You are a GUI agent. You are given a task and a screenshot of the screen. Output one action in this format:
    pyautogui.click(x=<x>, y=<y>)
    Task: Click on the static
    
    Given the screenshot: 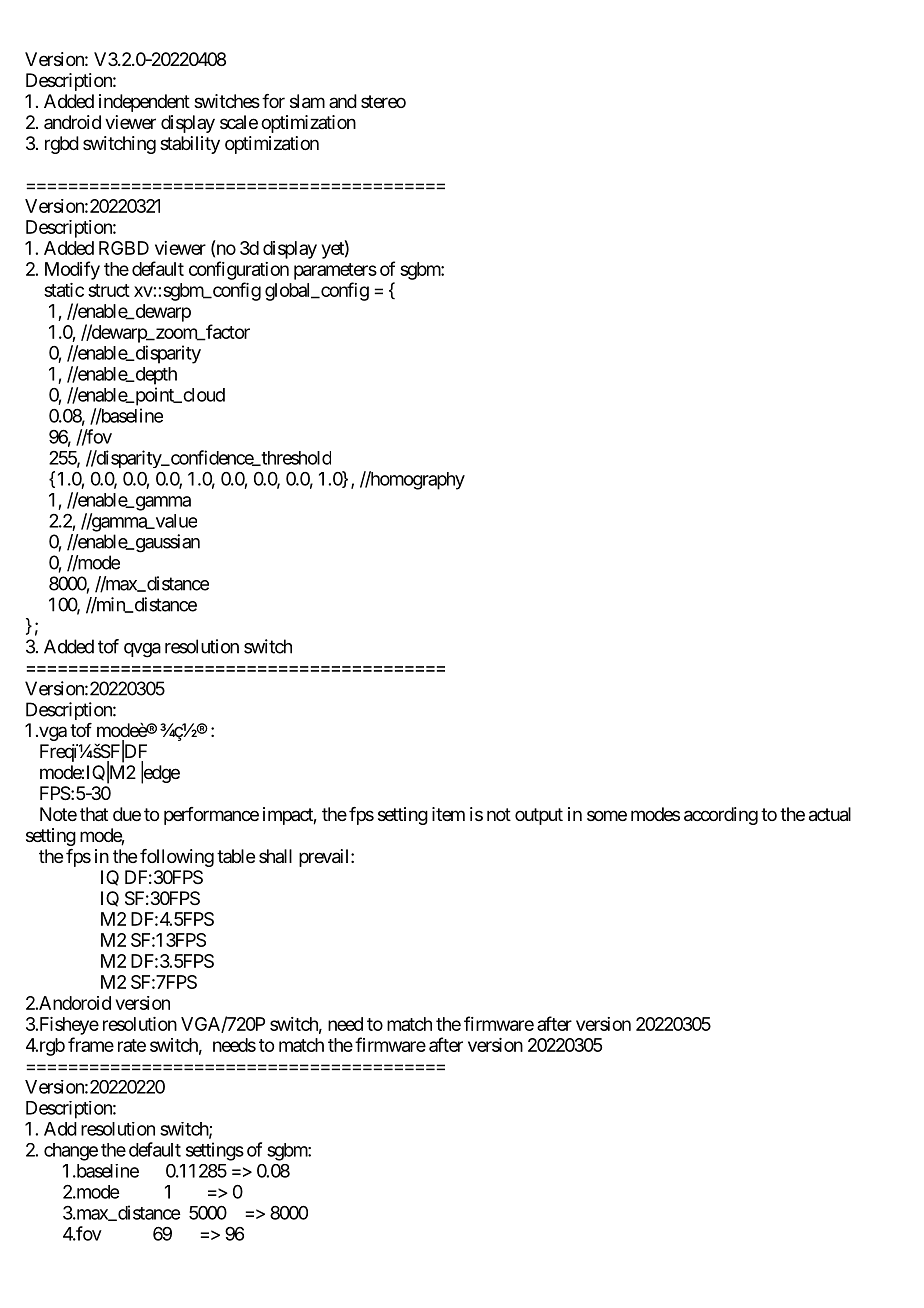 What is the action you would take?
    pyautogui.click(x=64, y=290)
